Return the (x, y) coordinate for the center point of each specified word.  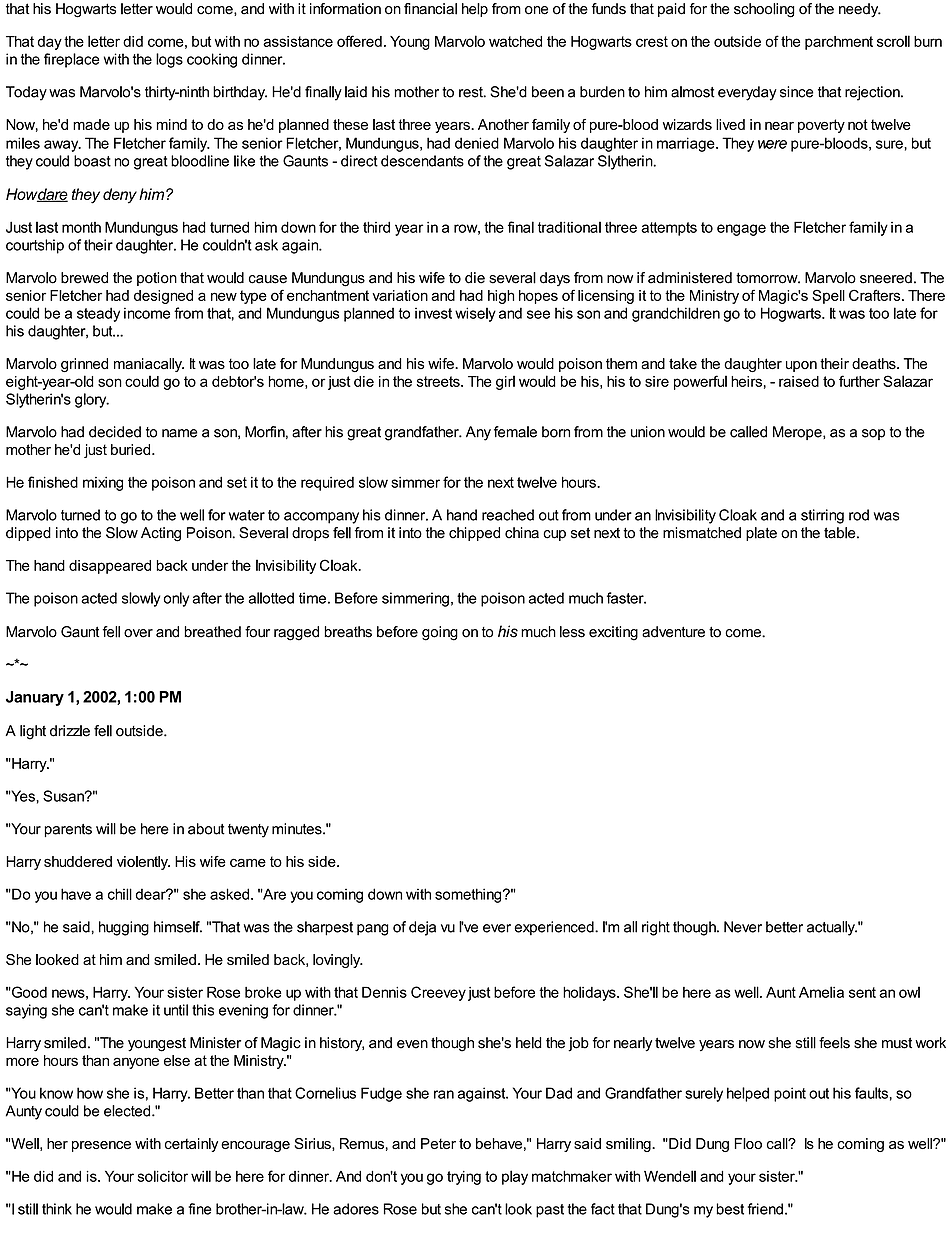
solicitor (162, 1176)
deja (422, 928)
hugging (124, 928)
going (440, 633)
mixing (103, 484)
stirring (822, 516)
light (33, 732)
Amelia (821, 992)
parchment (839, 43)
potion (157, 279)
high (501, 297)
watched (515, 41)
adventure (673, 632)
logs (169, 60)
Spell (828, 296)
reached (508, 515)
